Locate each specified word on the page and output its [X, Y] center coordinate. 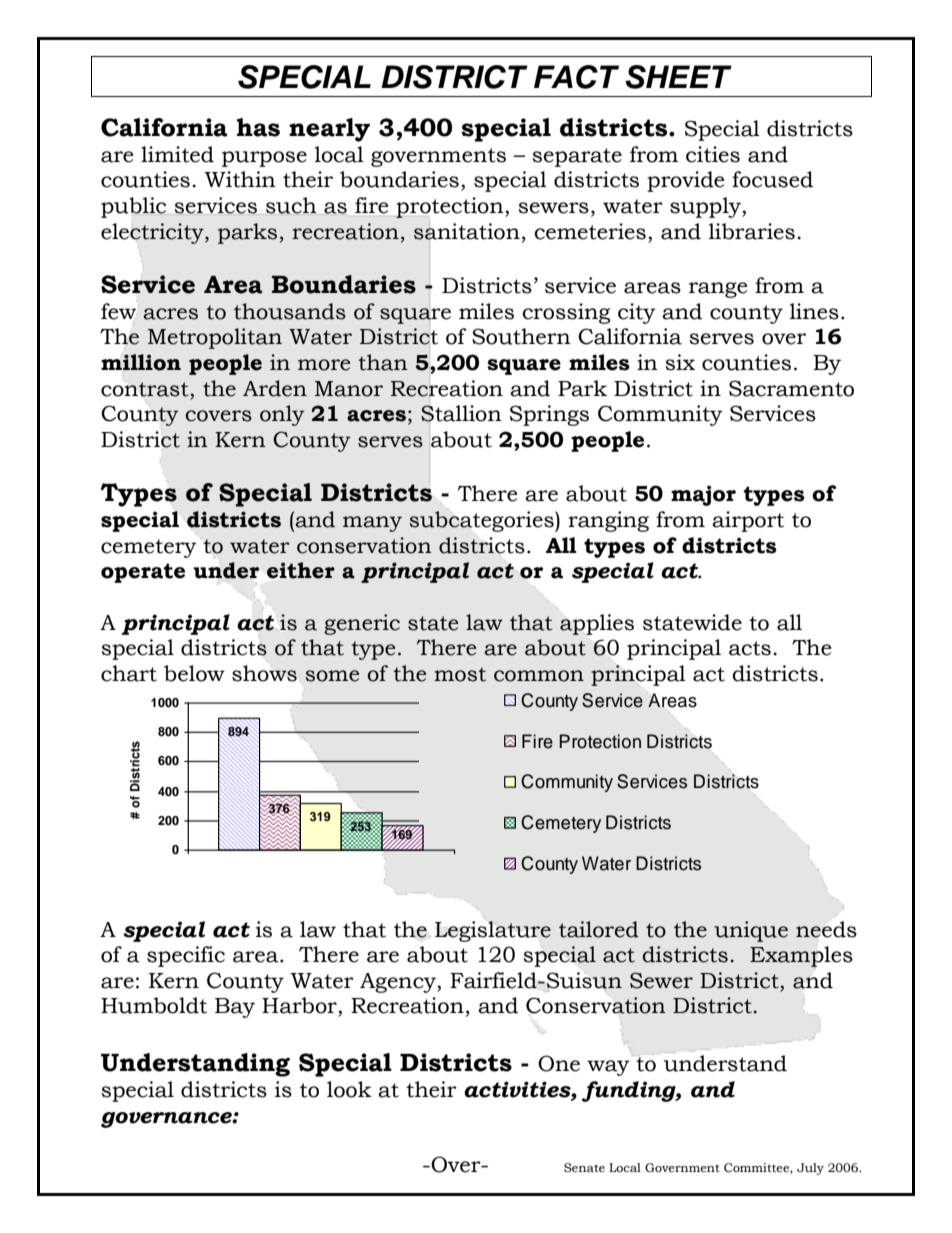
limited [177, 154]
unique [751, 931]
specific [186, 956]
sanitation [467, 231]
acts [750, 648]
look [349, 1089]
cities [713, 154]
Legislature [493, 931]
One [559, 1063]
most [460, 674]
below [194, 673]
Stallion [461, 413]
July [810, 1169]
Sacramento [791, 388]
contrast [146, 389]
